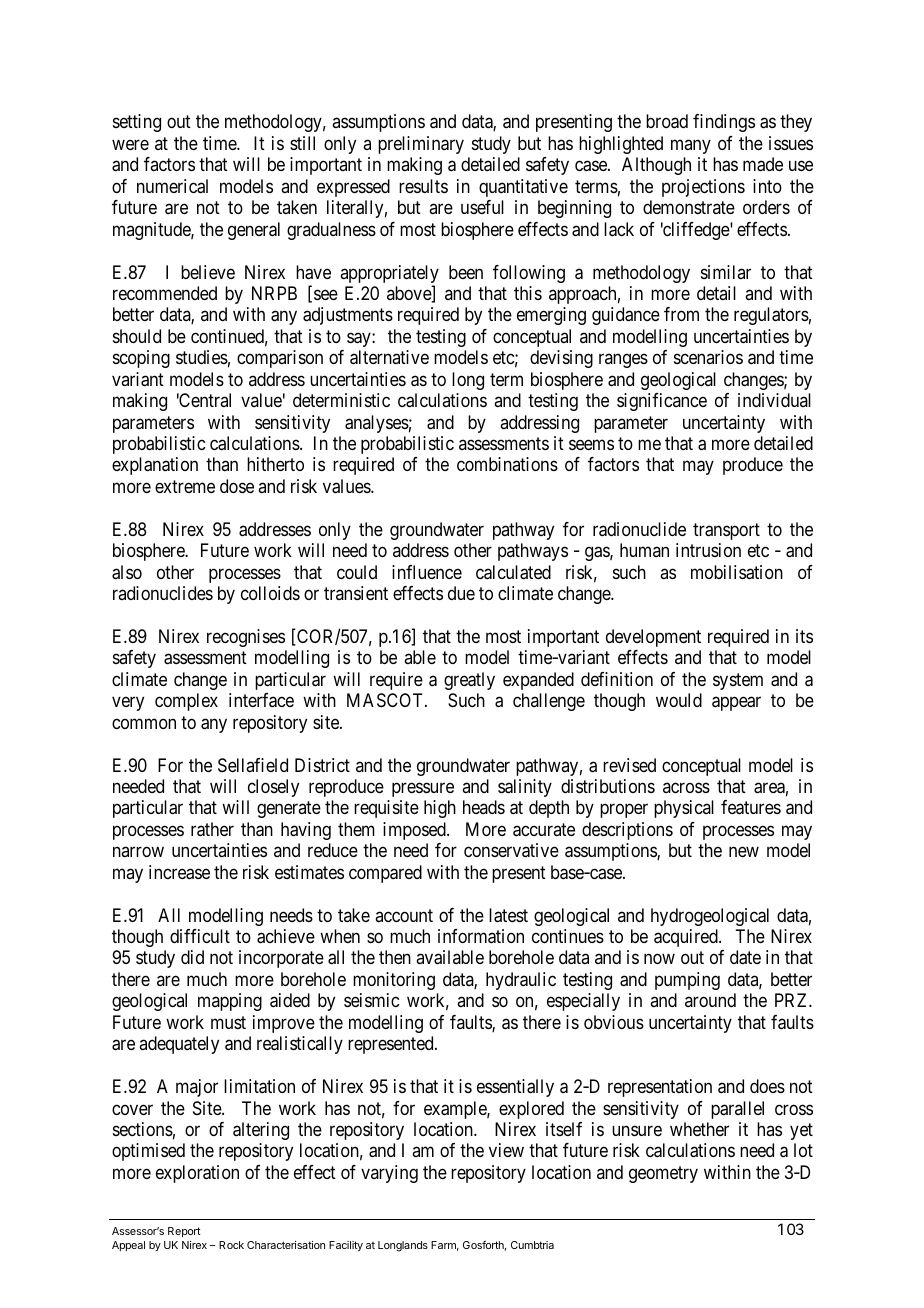 The image size is (924, 1308). I want to click on numerical, so click(172, 186).
